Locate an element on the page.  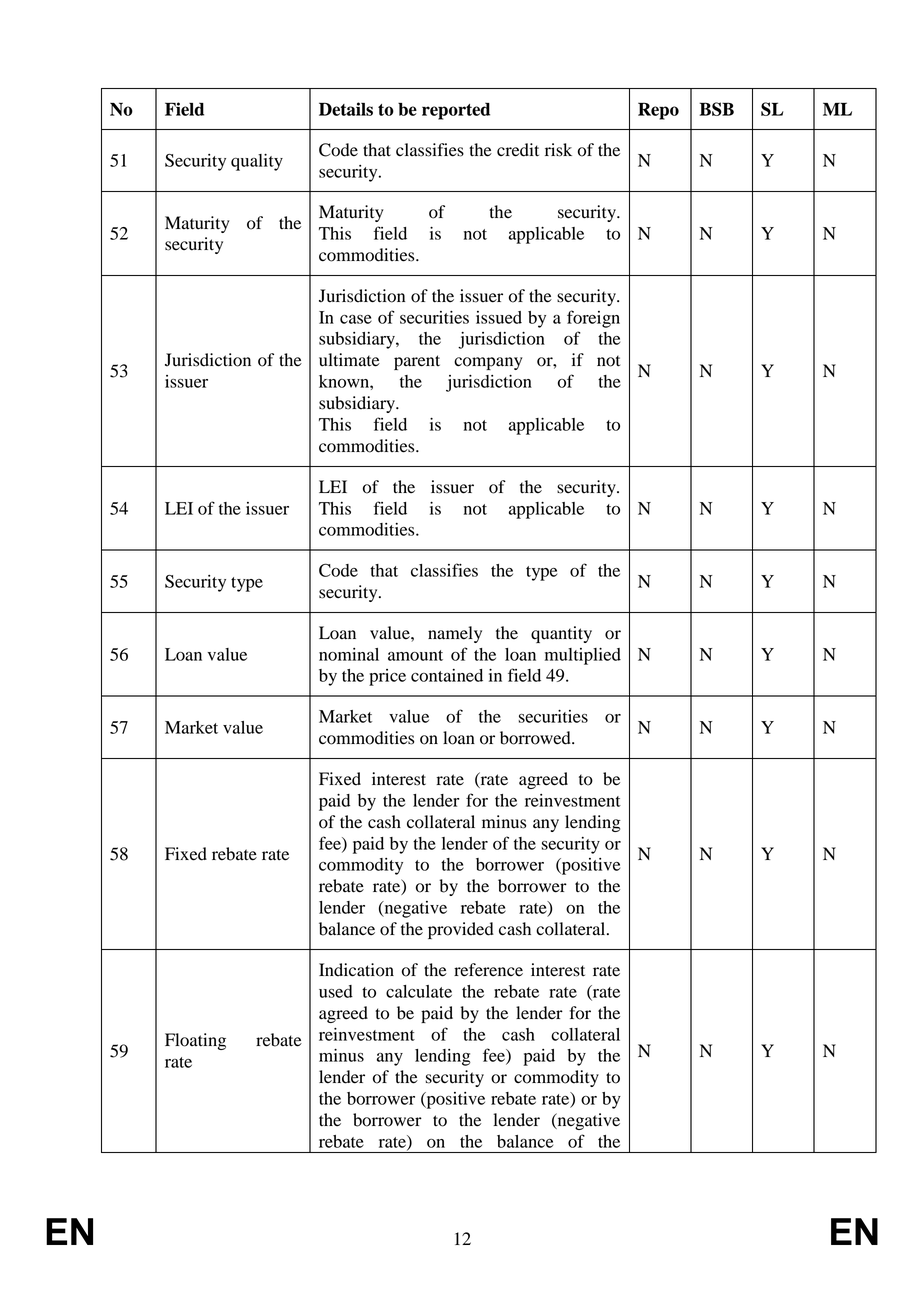
BSB is located at coordinates (716, 109).
